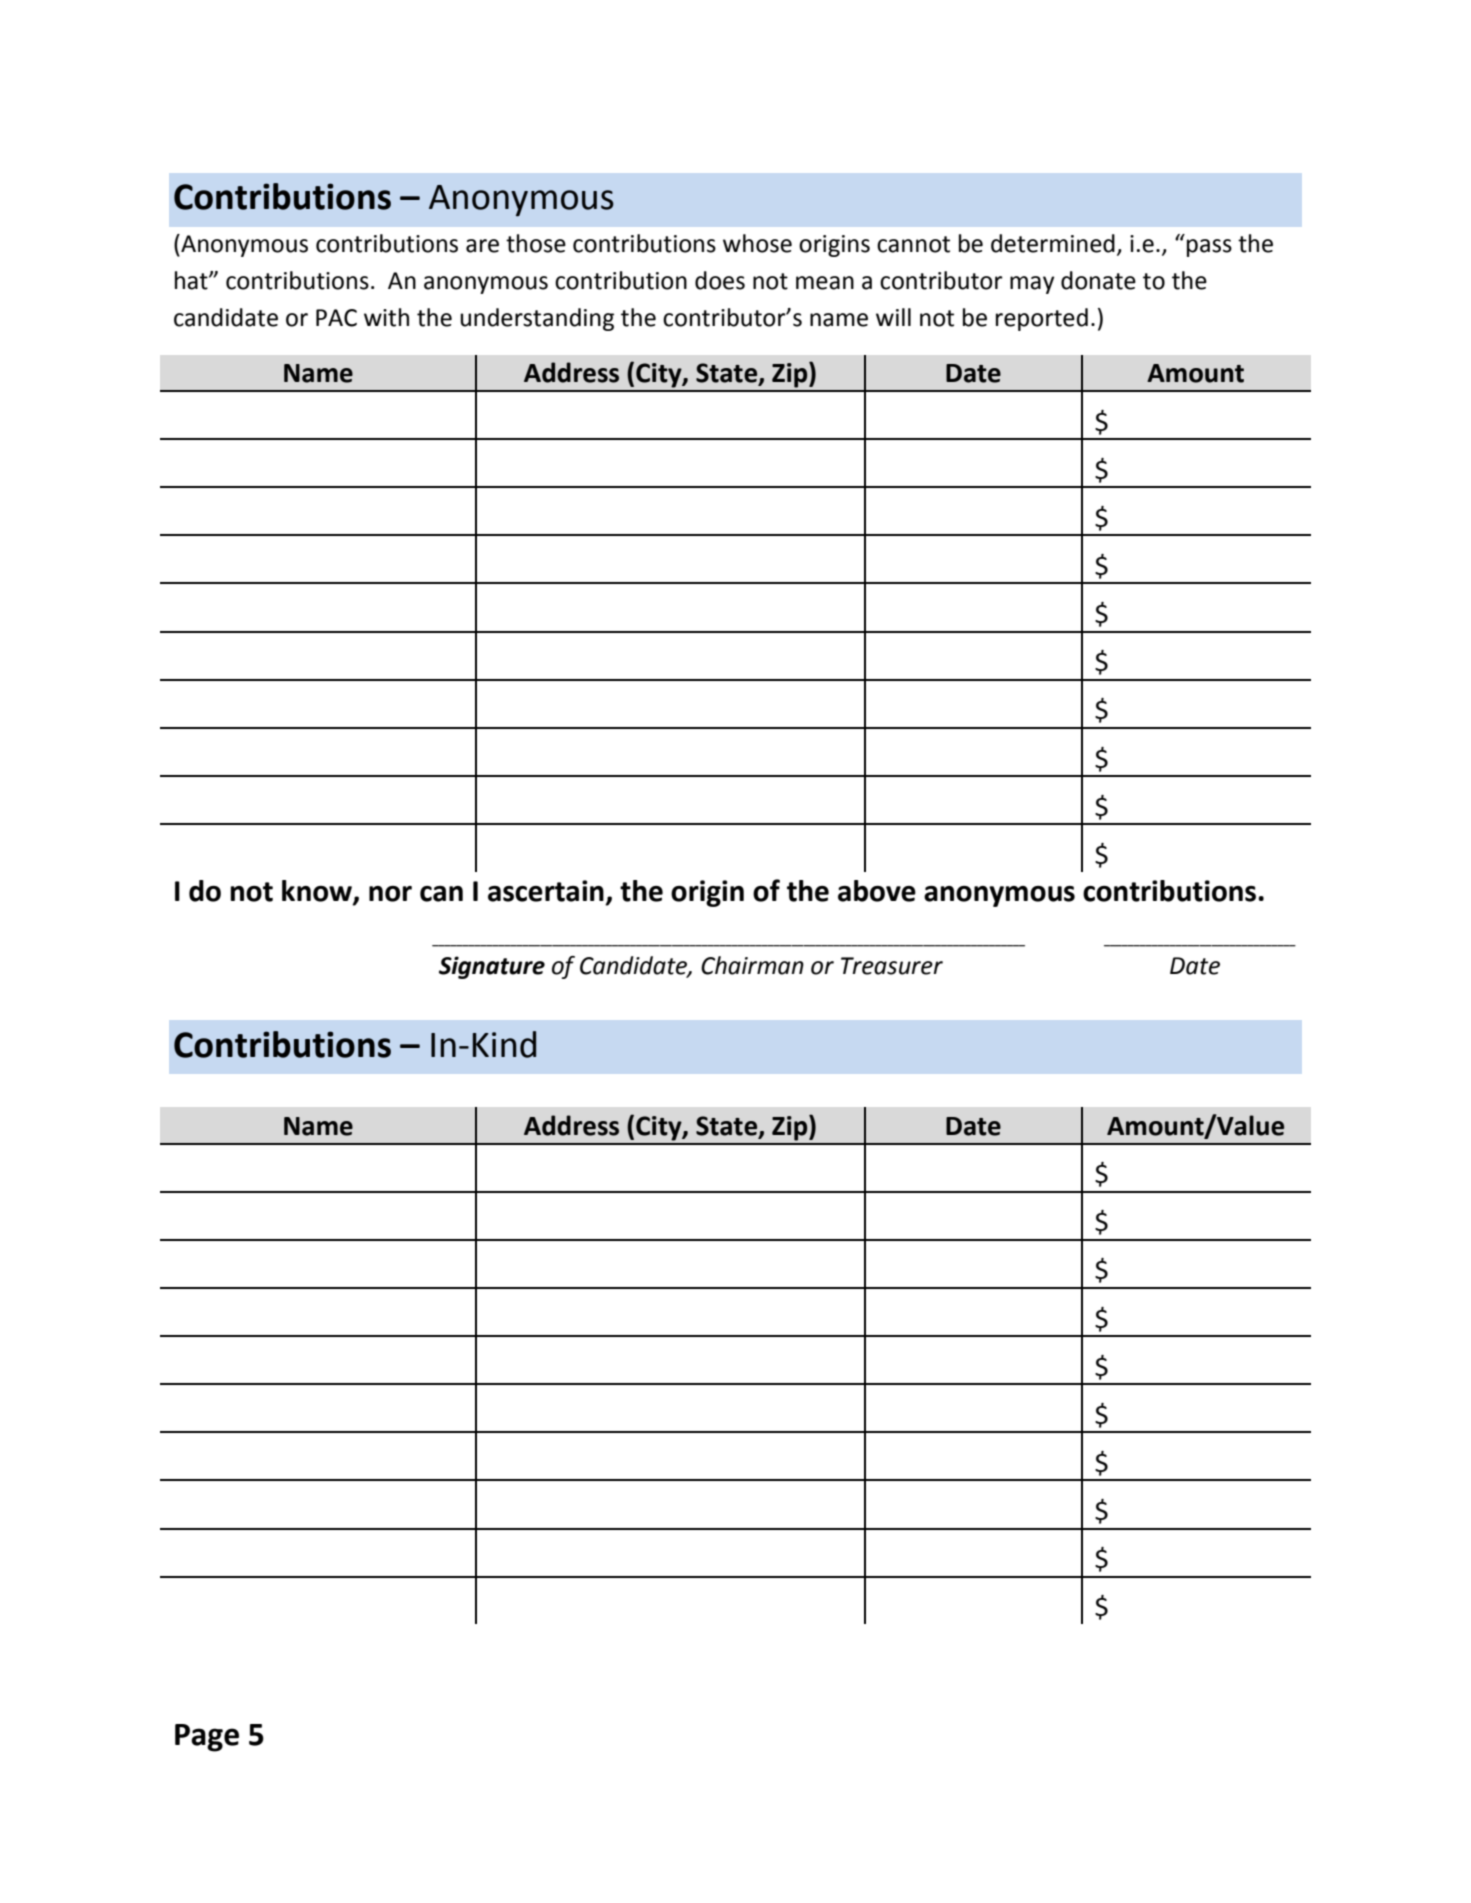 This screenshot has width=1471, height=1903. Describe the element at coordinates (752, 965) in the screenshot. I see `Chairman` at that location.
